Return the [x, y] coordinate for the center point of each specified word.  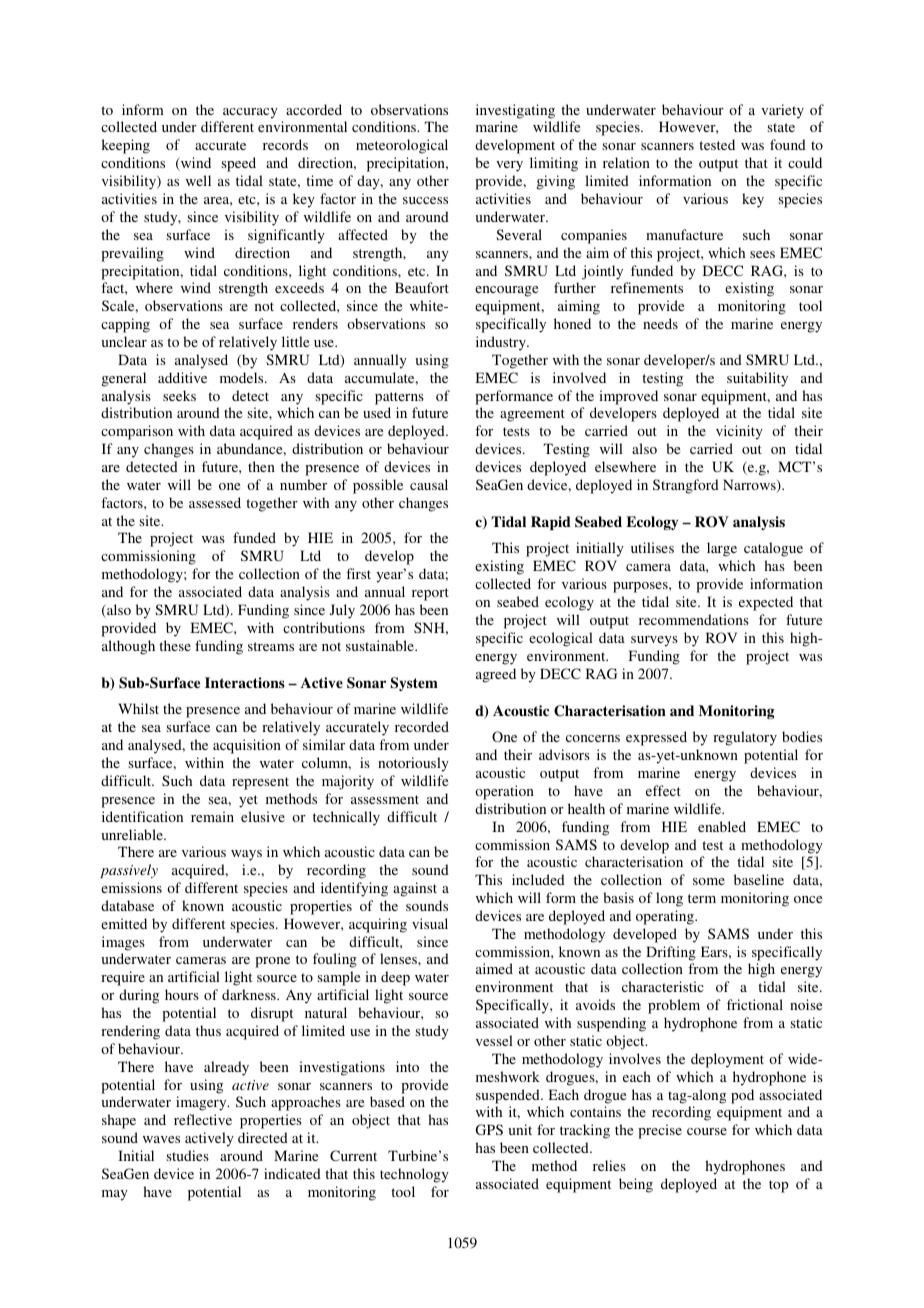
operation [504, 792]
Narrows [750, 486]
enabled [722, 826]
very [509, 166]
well [198, 180]
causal [429, 484]
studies [188, 1155]
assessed [215, 502]
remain [212, 816]
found [788, 144]
